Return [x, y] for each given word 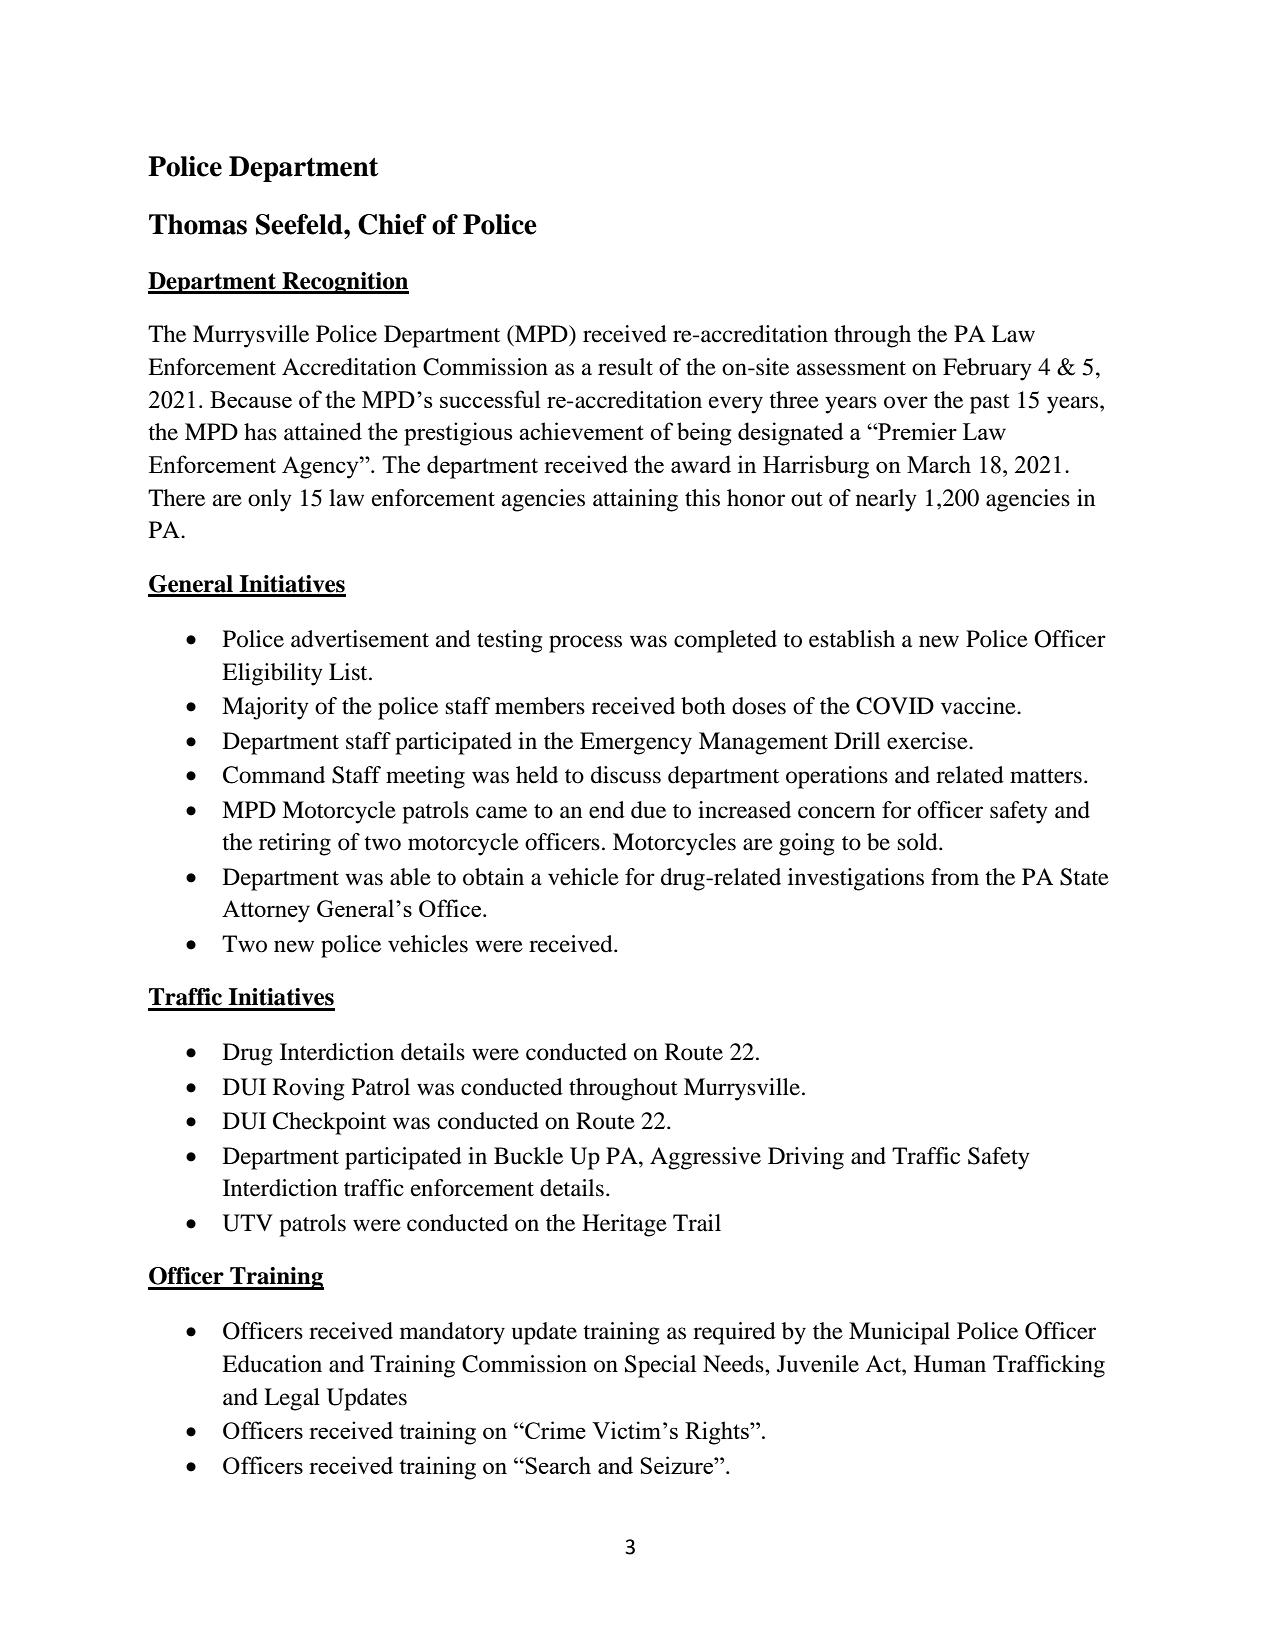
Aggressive [705, 1158]
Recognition [344, 283]
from [955, 877]
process [585, 644]
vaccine [979, 706]
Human [950, 1364]
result [625, 367]
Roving [309, 1089]
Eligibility [272, 674]
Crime [554, 1430]
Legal [292, 1399]
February [987, 369]
